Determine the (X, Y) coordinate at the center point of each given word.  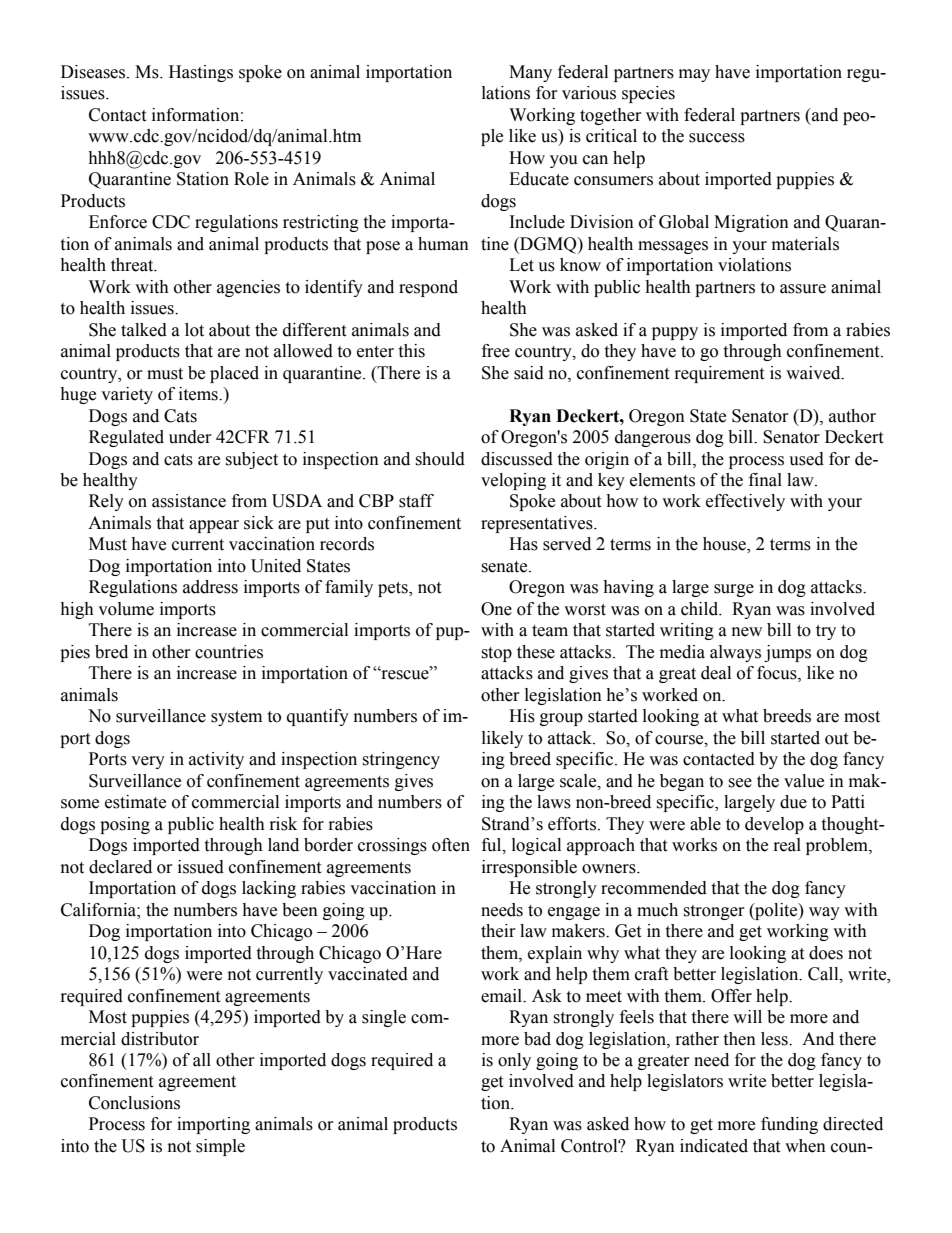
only (514, 1061)
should (440, 459)
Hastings (201, 73)
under (190, 437)
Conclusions (134, 1103)
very (148, 762)
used (806, 459)
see (740, 783)
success (717, 138)
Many (530, 73)
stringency (401, 760)
